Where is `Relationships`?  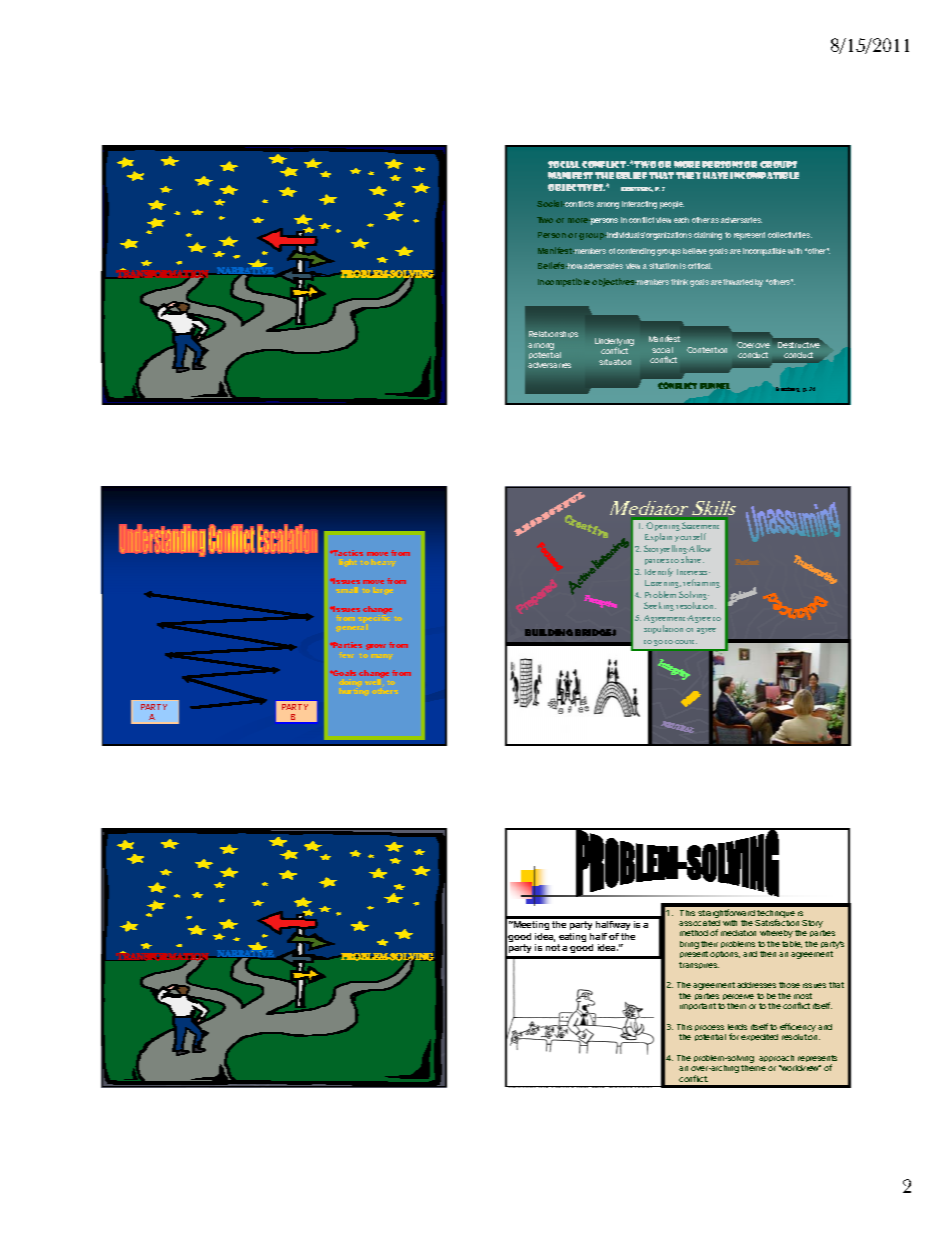 Relationships is located at coordinates (553, 334).
